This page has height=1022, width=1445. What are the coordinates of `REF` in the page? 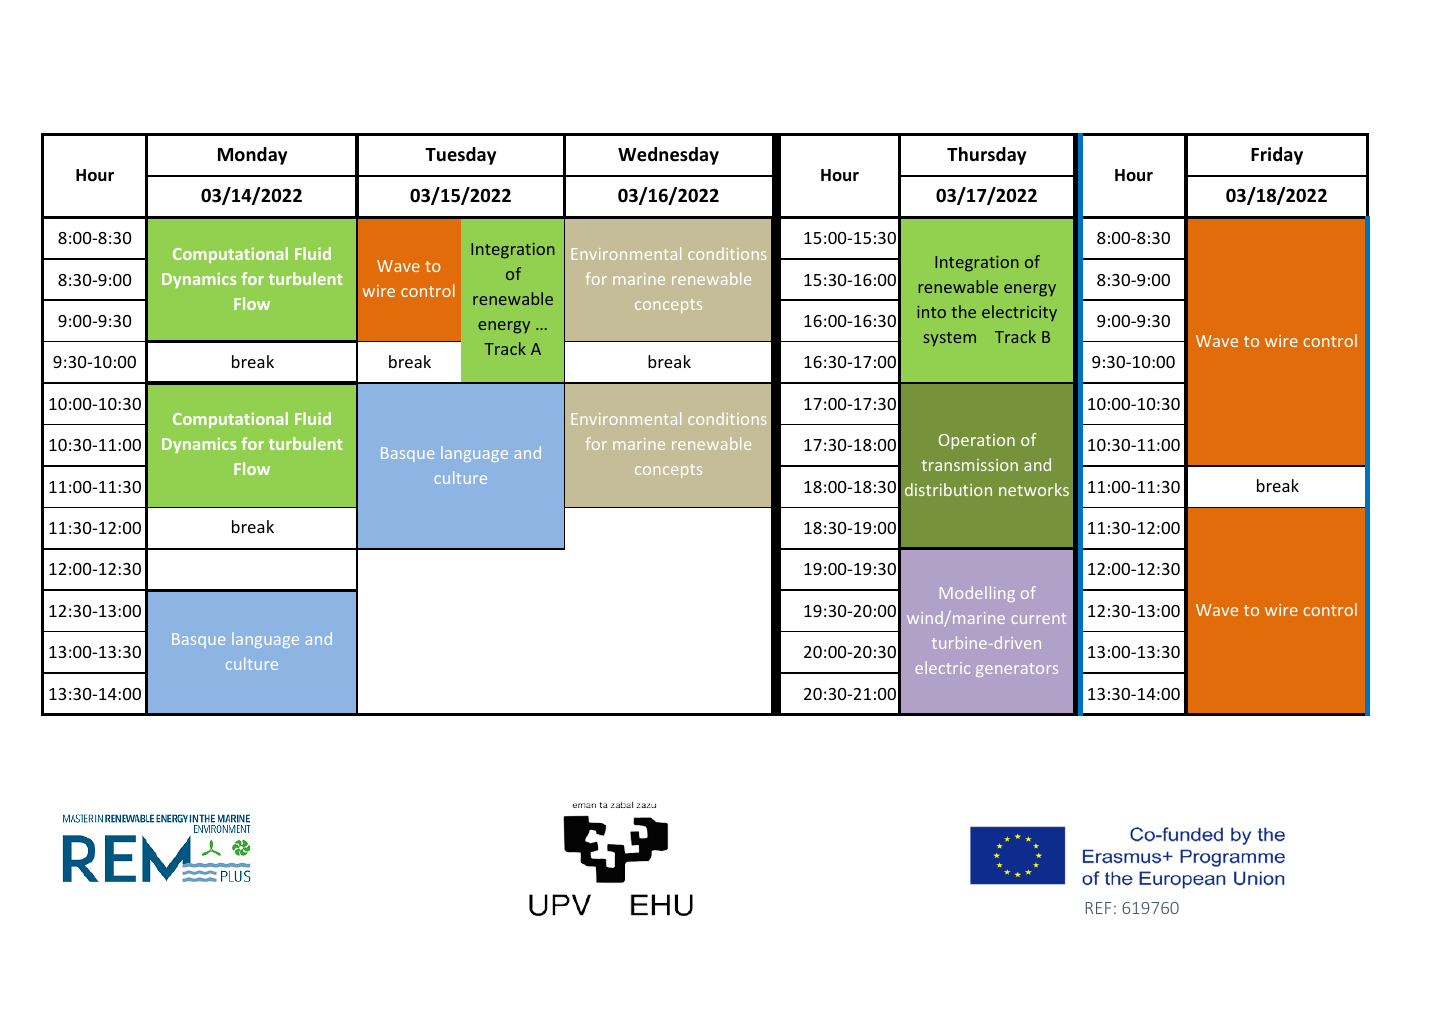 It's located at (1098, 908).
